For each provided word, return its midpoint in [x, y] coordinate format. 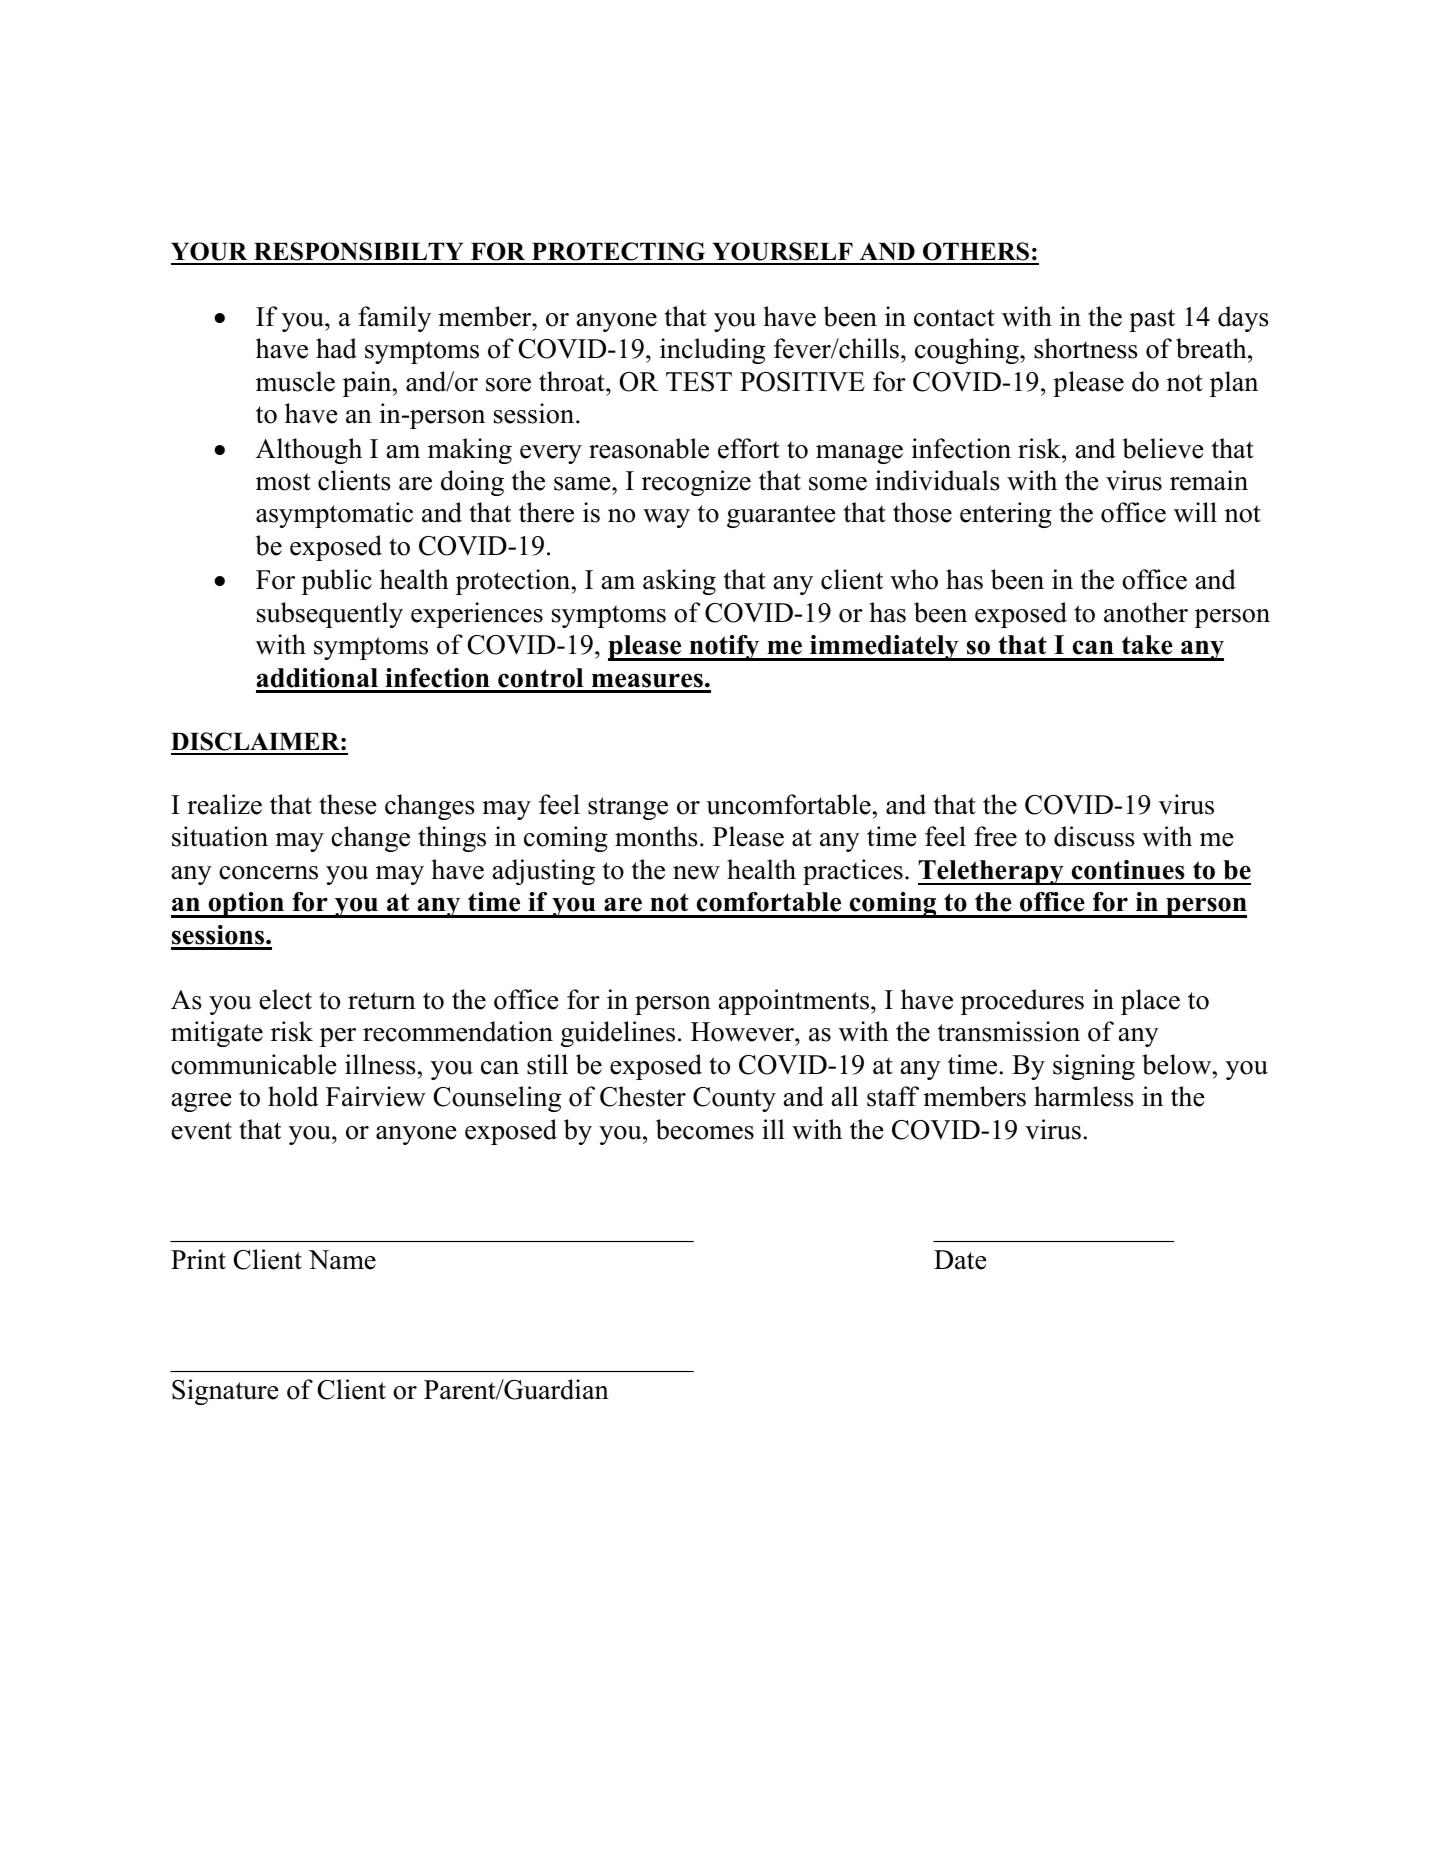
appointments [794, 1002]
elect [286, 999]
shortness [1086, 348]
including [712, 351]
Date [960, 1260]
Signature [225, 1392]
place [1150, 1002]
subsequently [330, 615]
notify [724, 648]
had [336, 348]
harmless [1084, 1096]
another [1146, 612]
